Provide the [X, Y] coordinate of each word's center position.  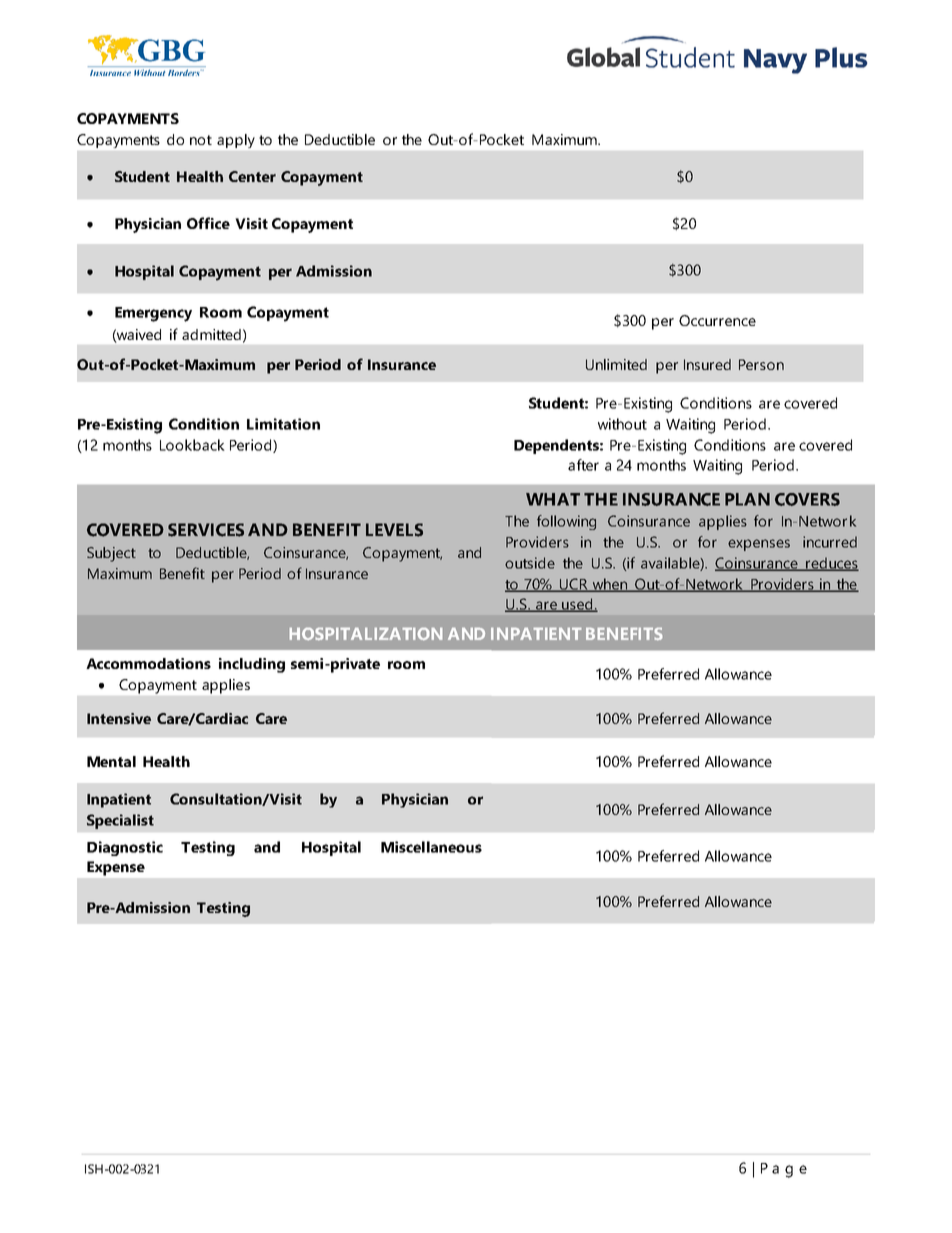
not [201, 140]
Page [784, 1170]
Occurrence [717, 320]
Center [252, 176]
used [577, 605]
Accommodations [148, 663]
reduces [831, 564]
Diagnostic [125, 848]
